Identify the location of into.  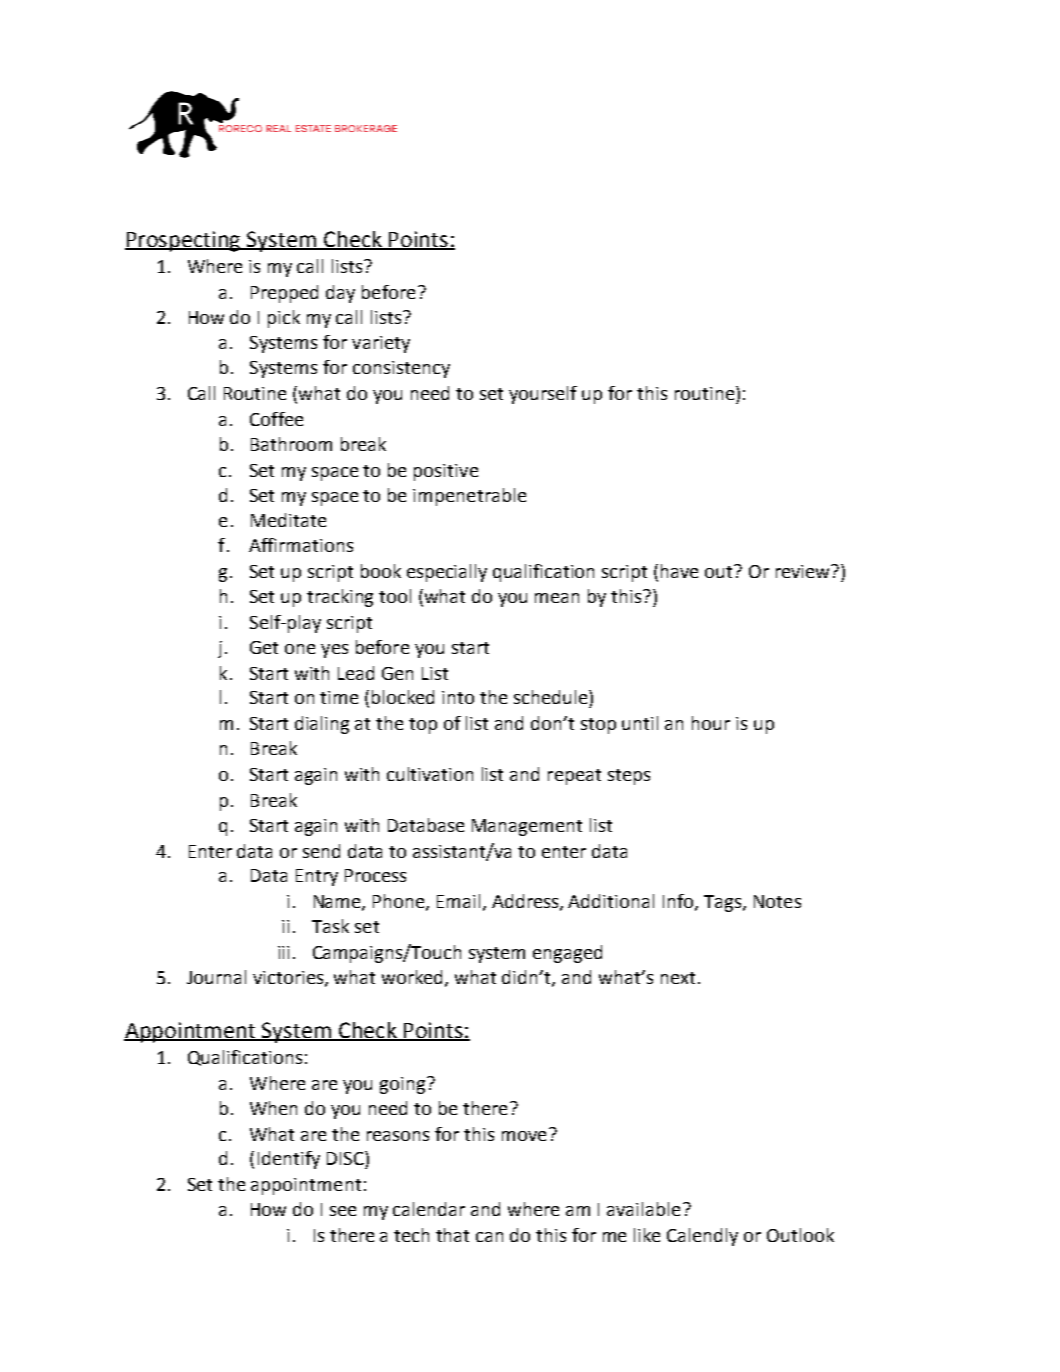
(458, 697).
